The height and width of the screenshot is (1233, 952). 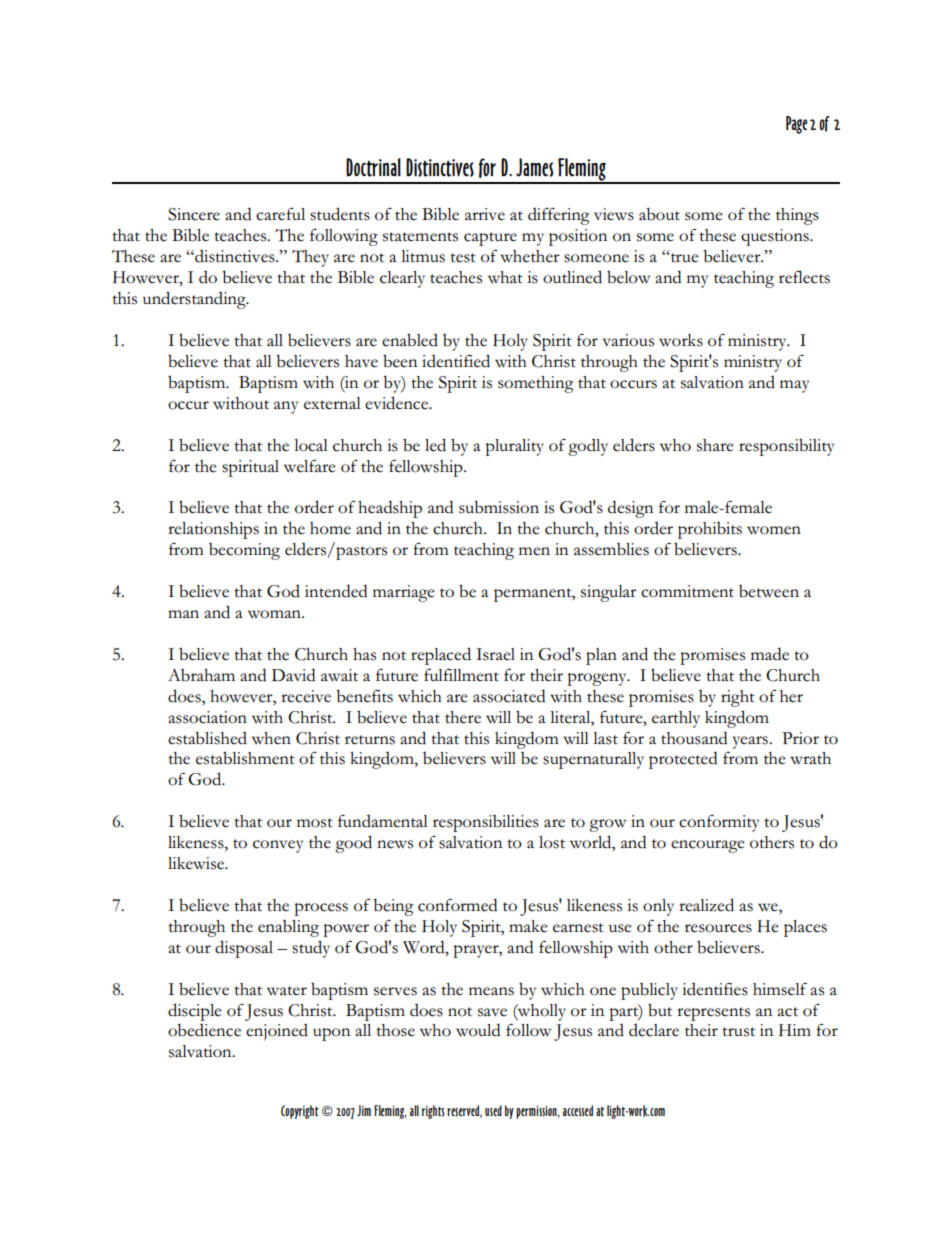 What do you see at coordinates (708, 846) in the screenshot?
I see `encourage` at bounding box center [708, 846].
